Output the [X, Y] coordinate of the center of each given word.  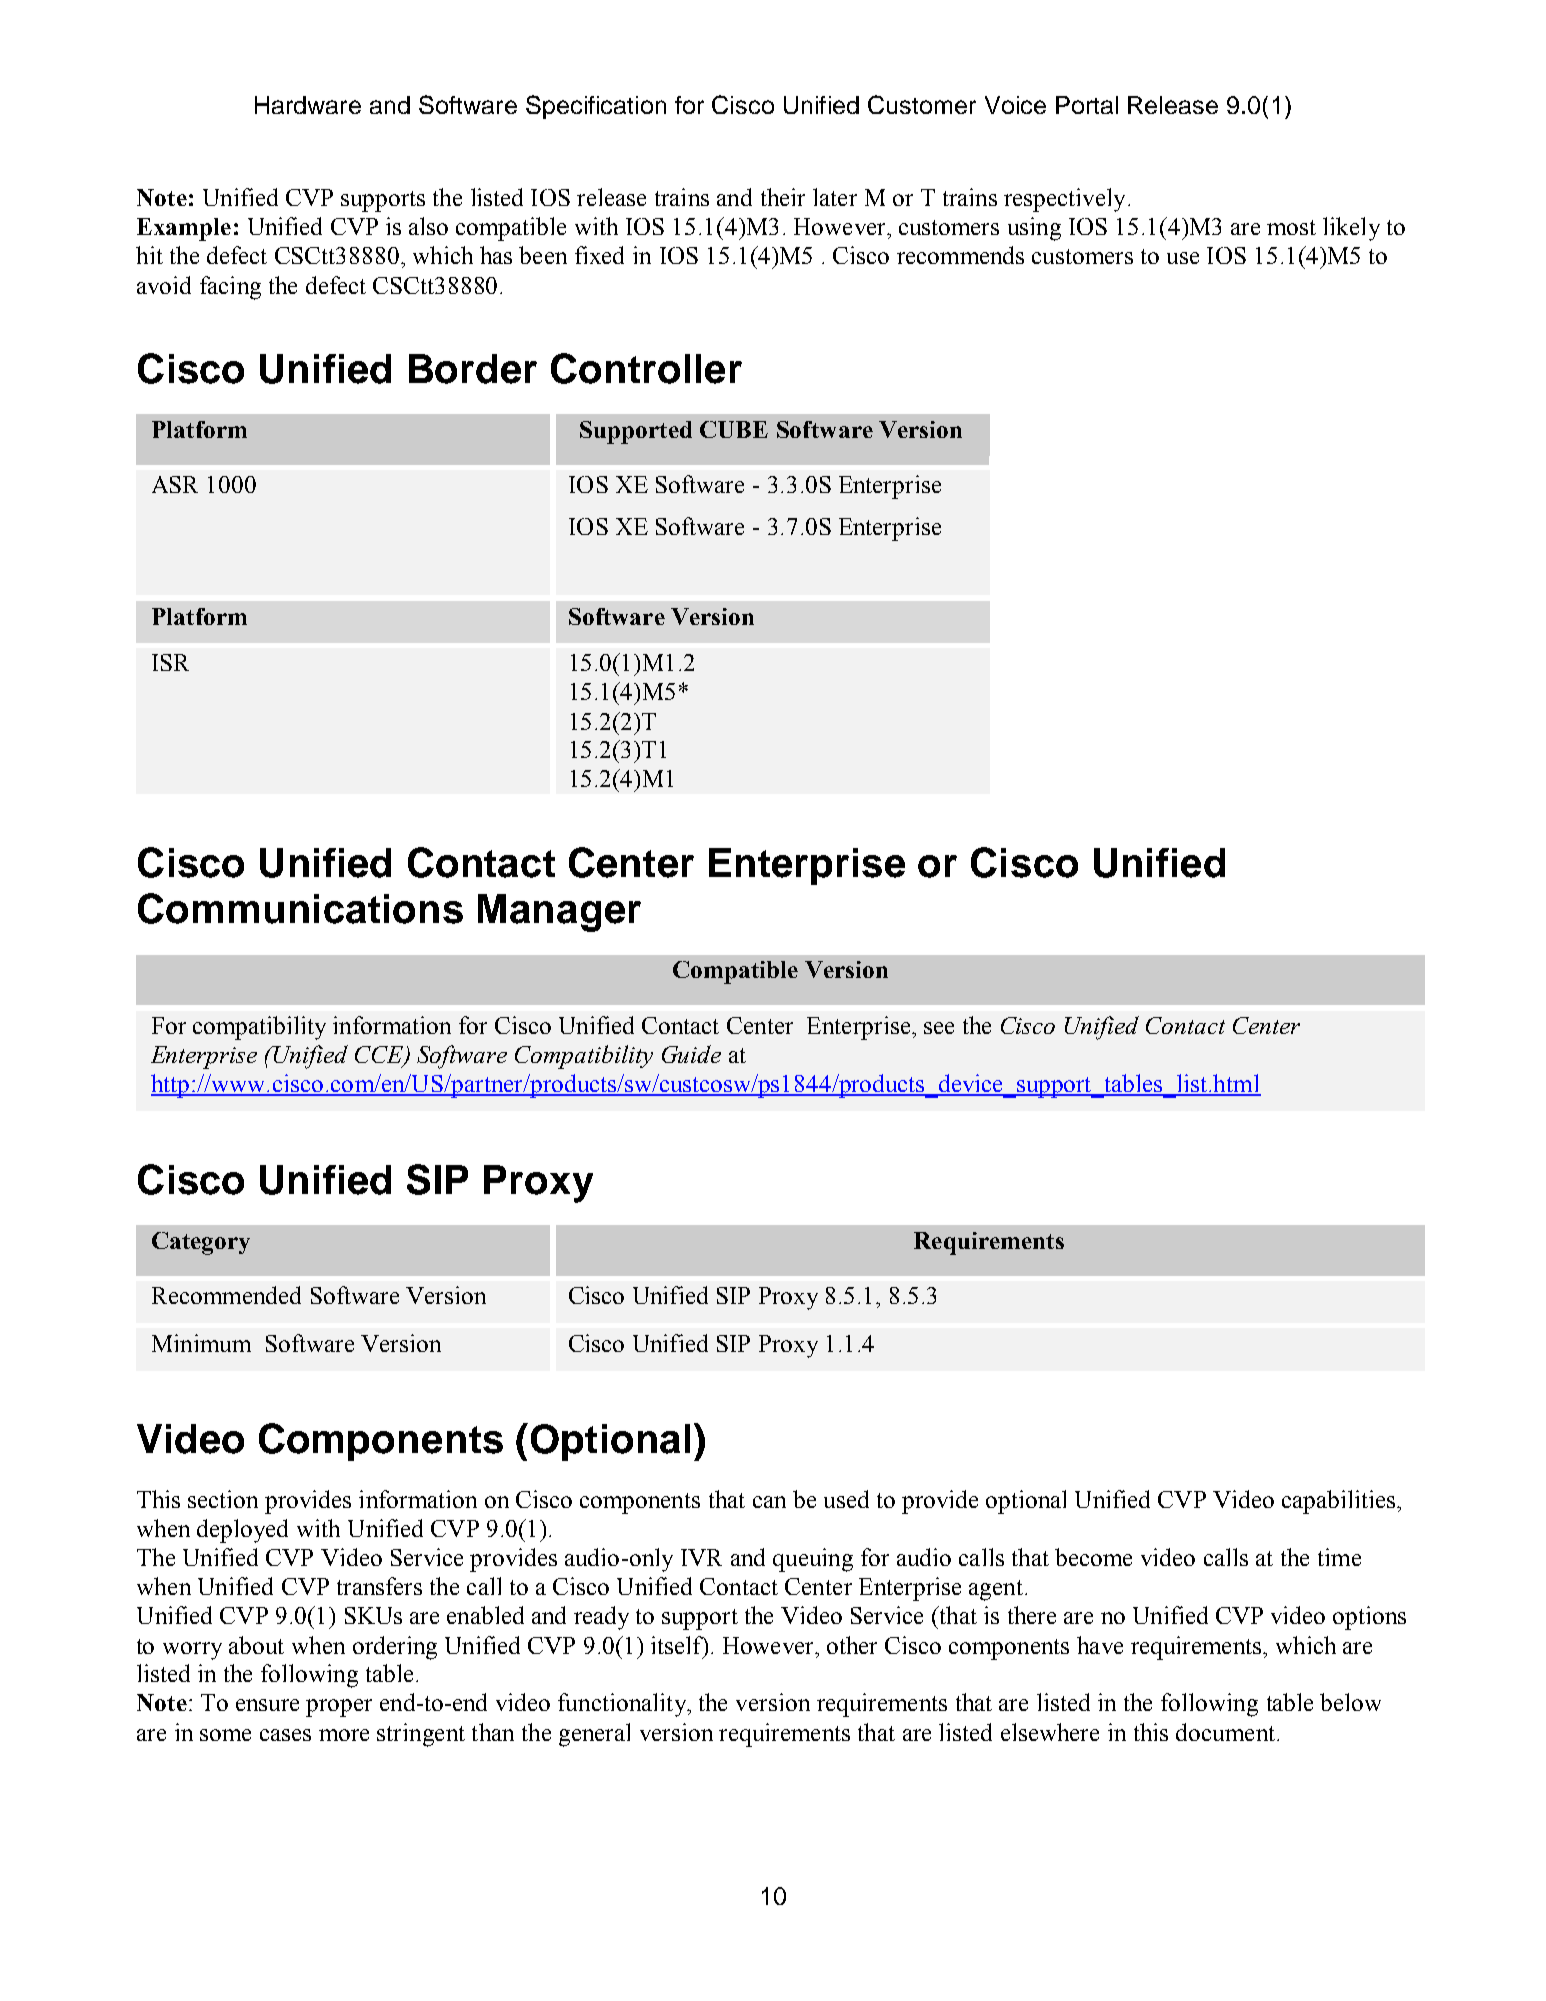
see [939, 1028]
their [783, 197]
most [1291, 227]
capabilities [1340, 1502]
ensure [267, 1705]
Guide [691, 1054]
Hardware [308, 105]
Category [201, 1243]
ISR [170, 662]
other [852, 1645]
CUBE [734, 429]
